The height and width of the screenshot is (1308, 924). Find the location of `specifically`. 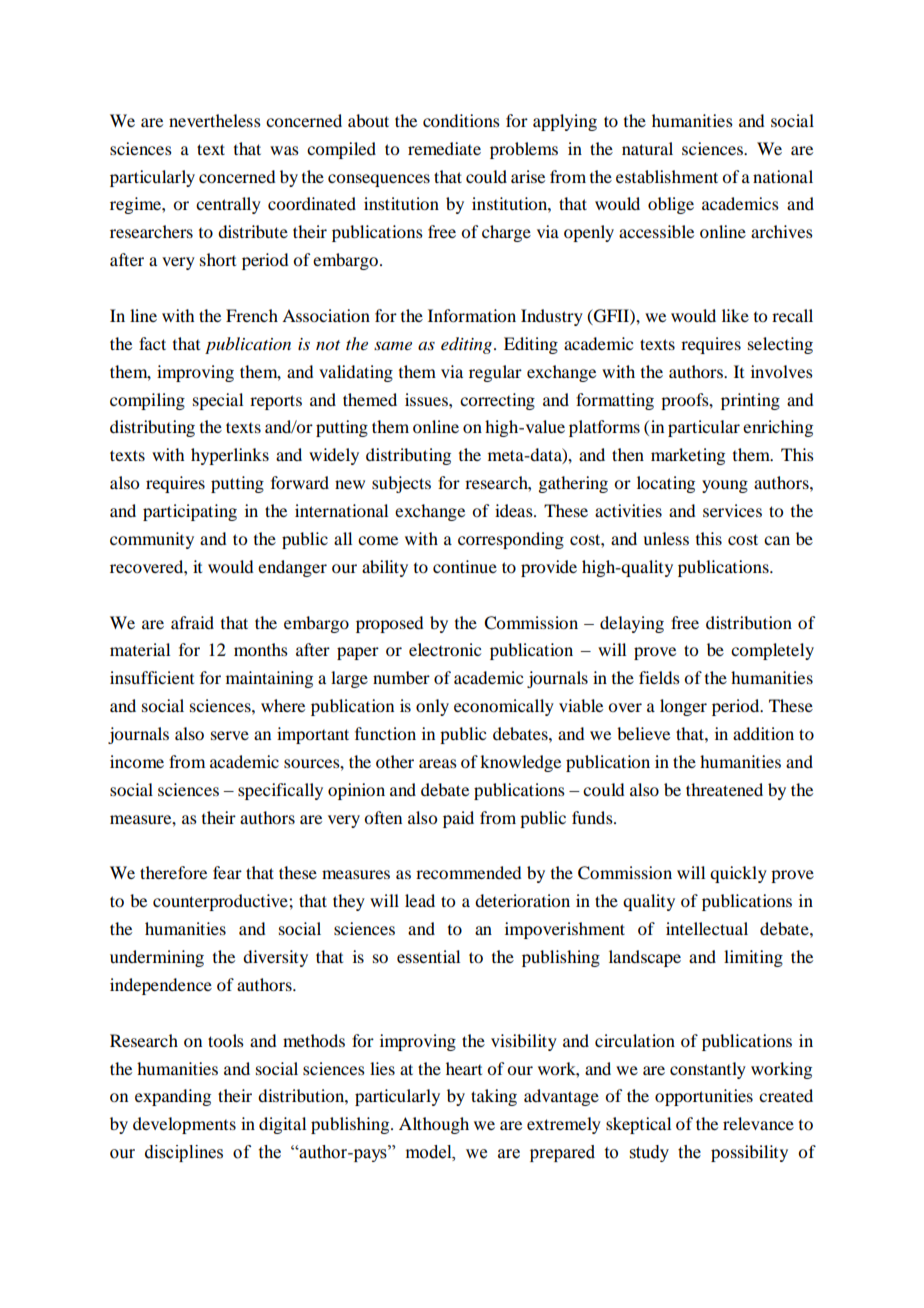

specifically is located at coordinates (280, 791).
